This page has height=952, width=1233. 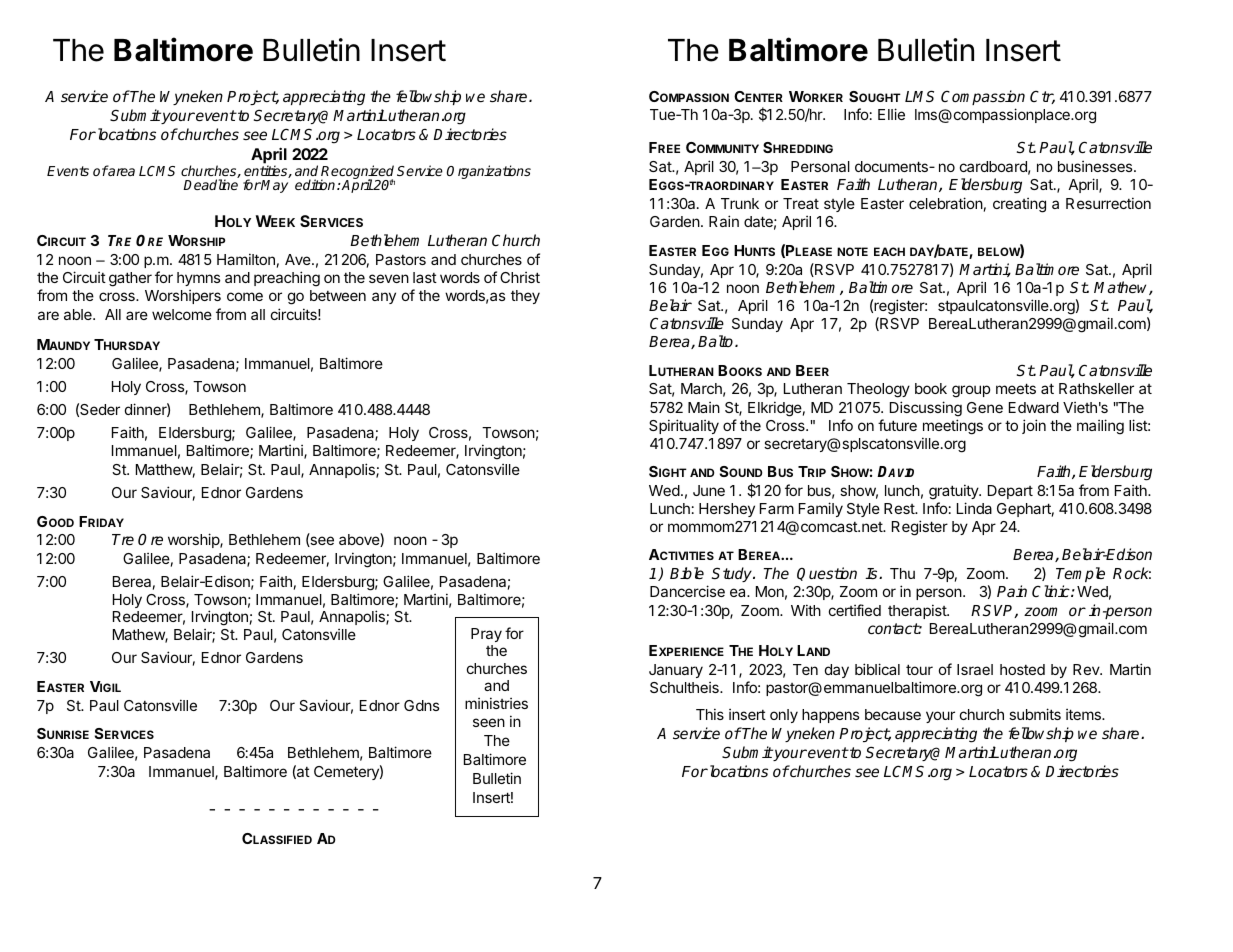 What do you see at coordinates (1012, 591) in the page?
I see `Pain` at bounding box center [1012, 591].
